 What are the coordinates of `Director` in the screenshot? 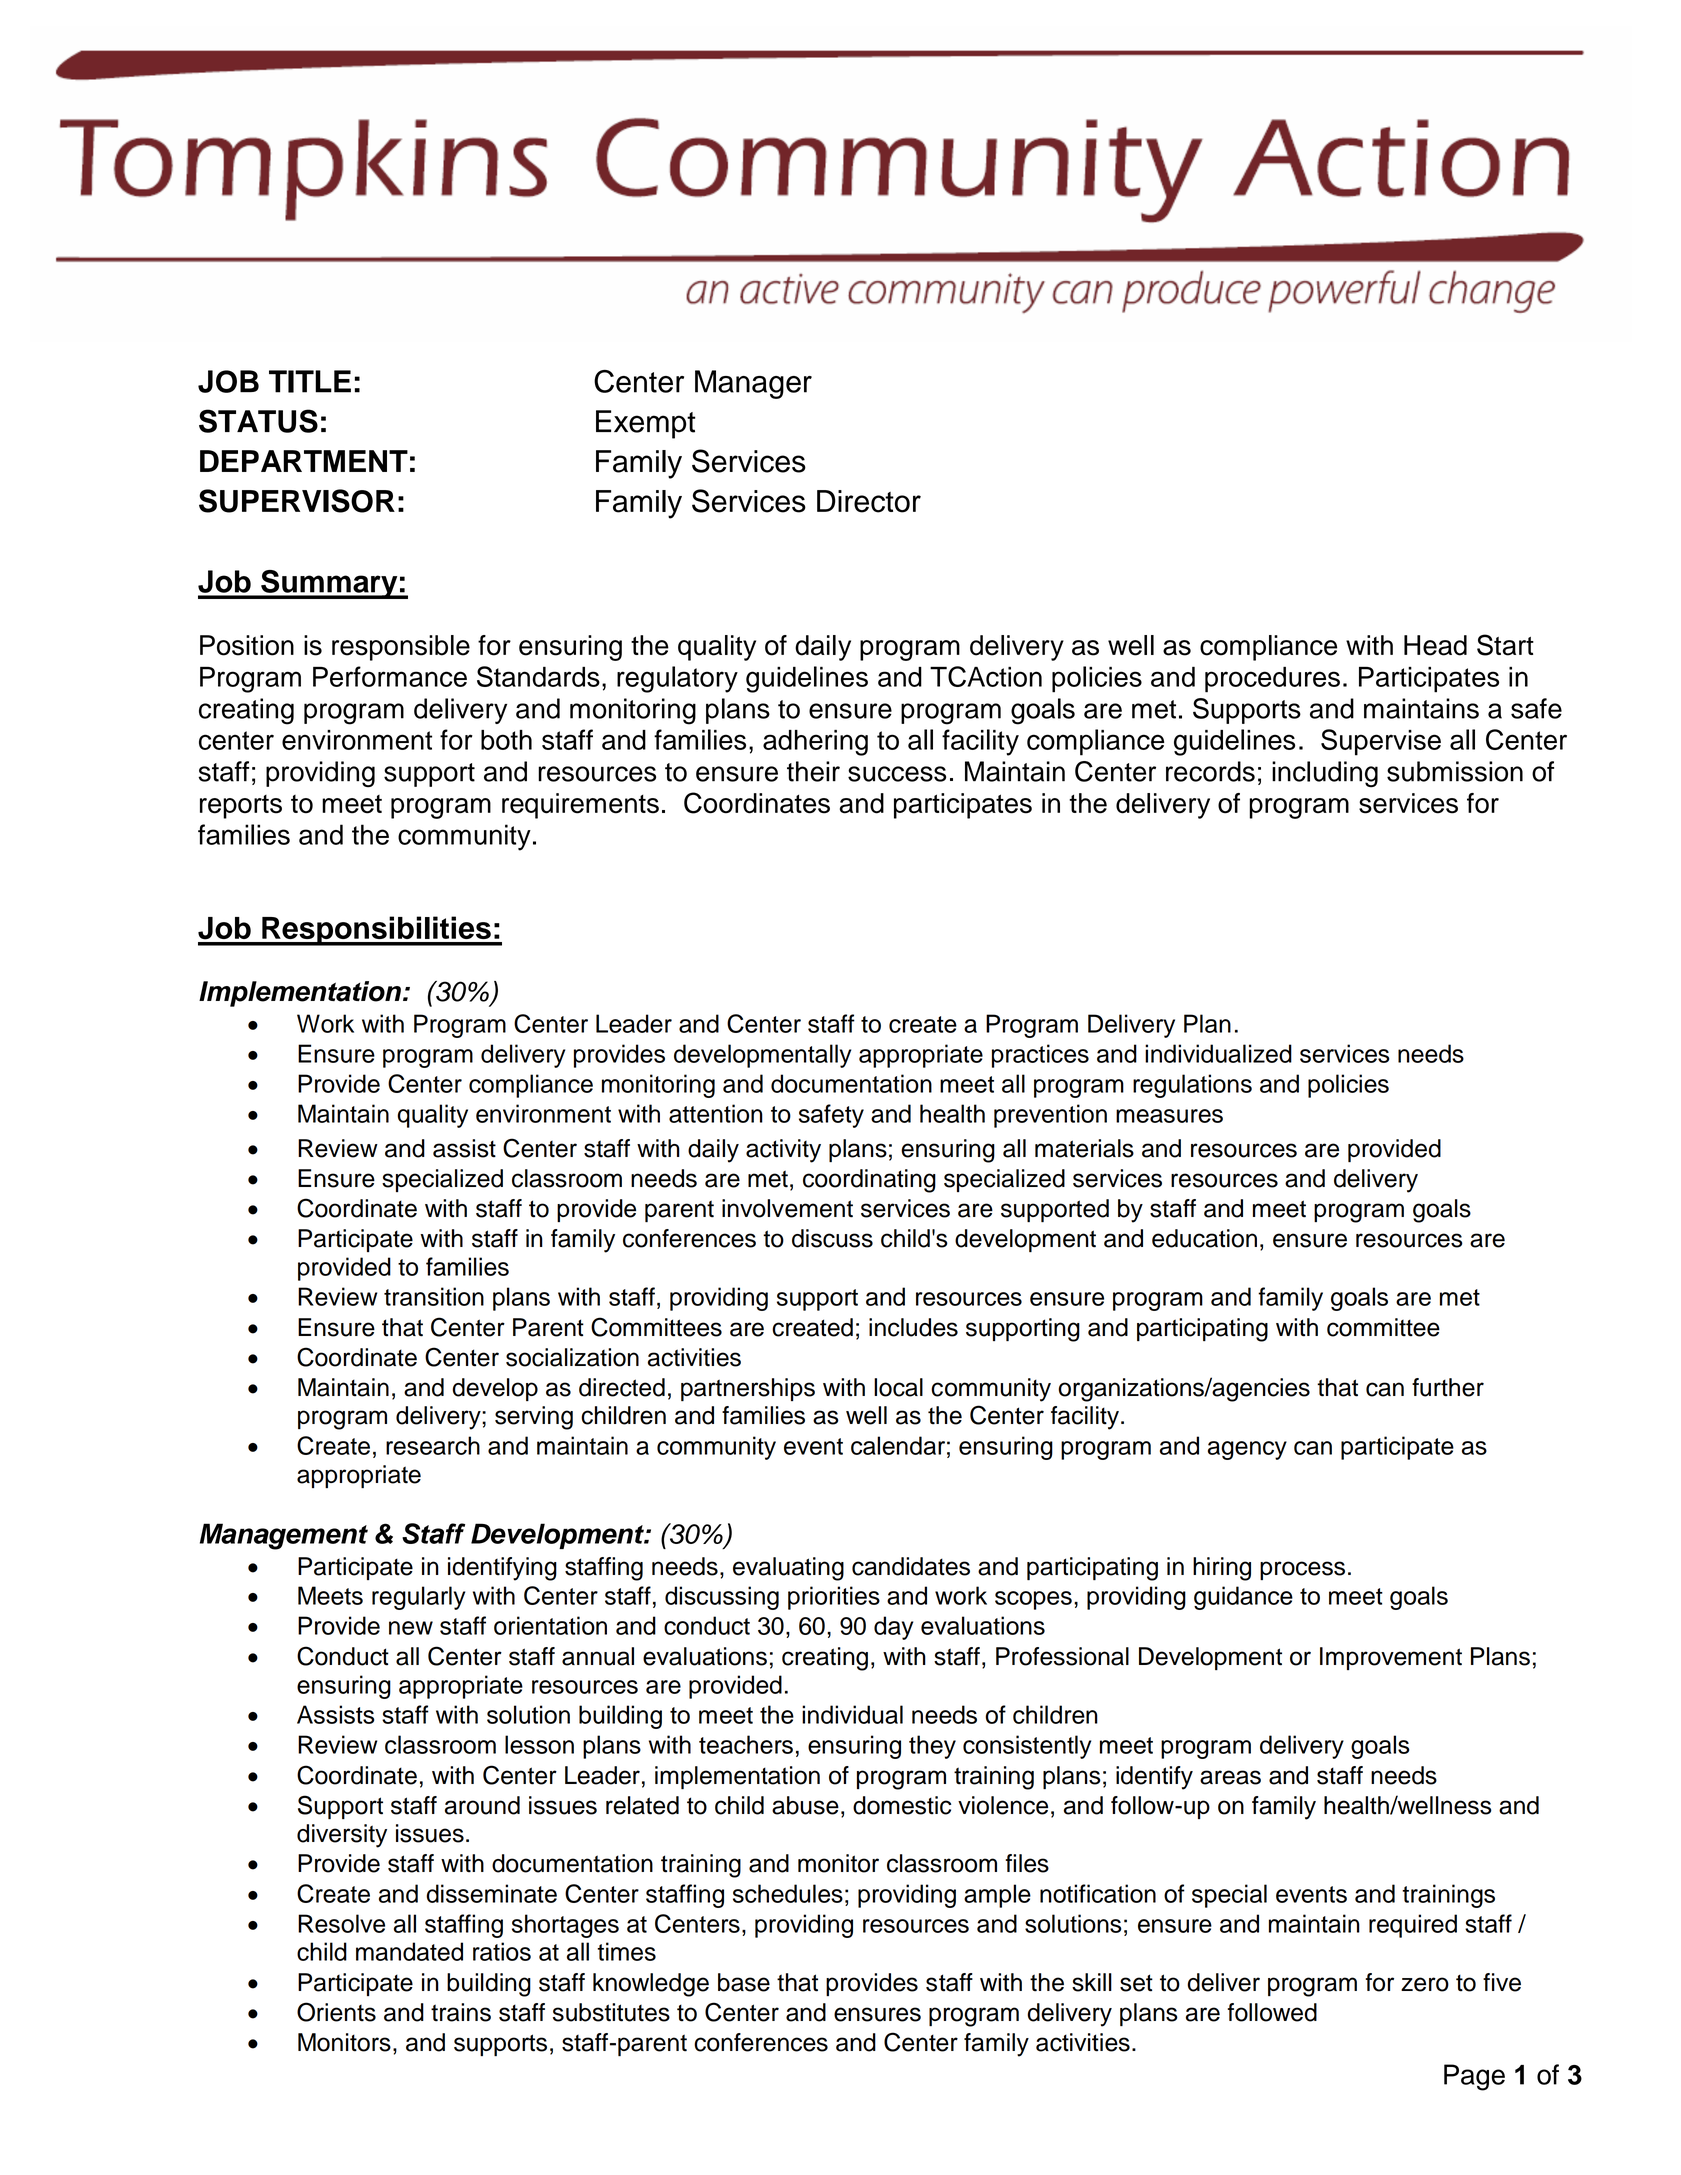 It's located at (869, 501).
